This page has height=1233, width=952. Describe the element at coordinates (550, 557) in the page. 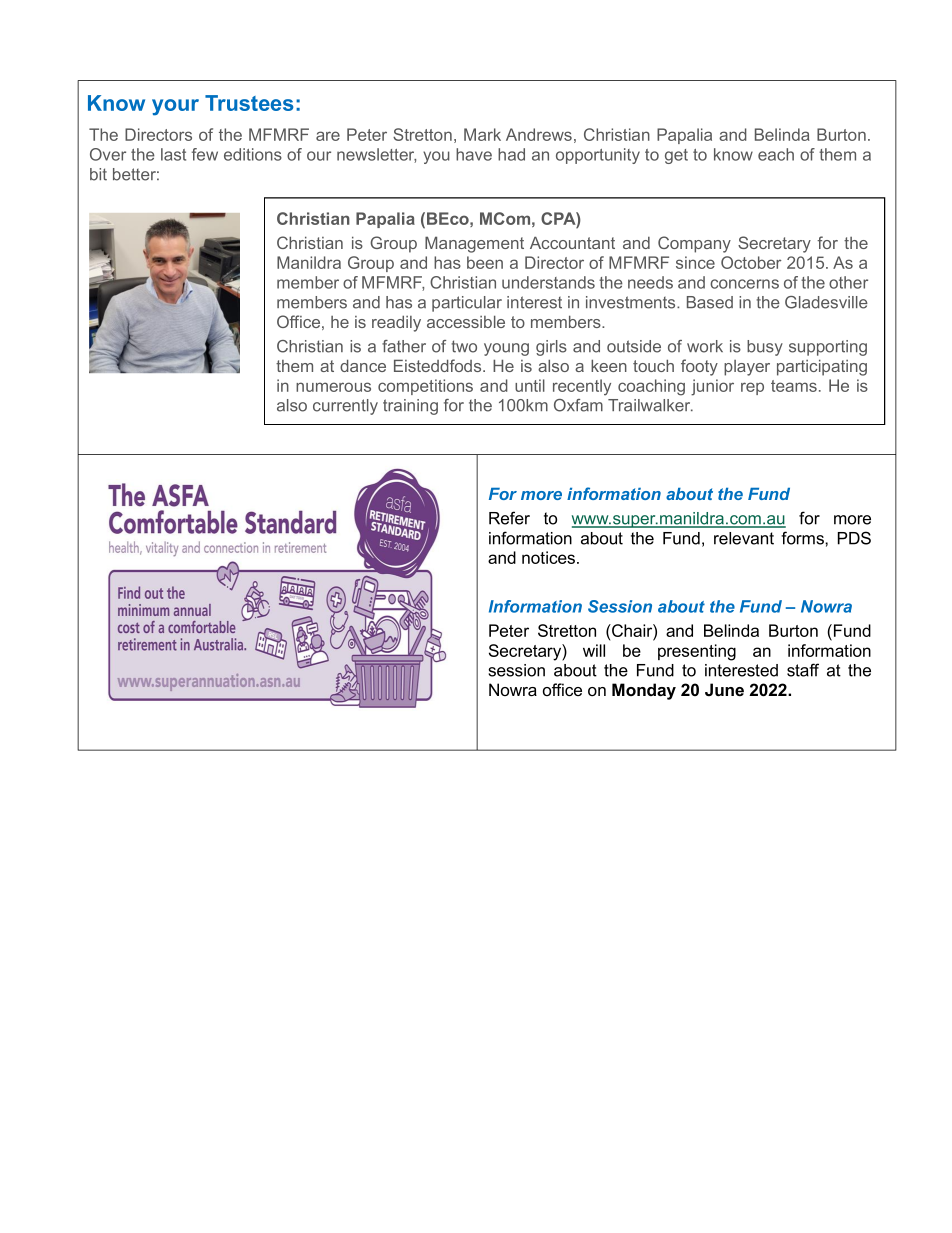

I see `notices` at that location.
